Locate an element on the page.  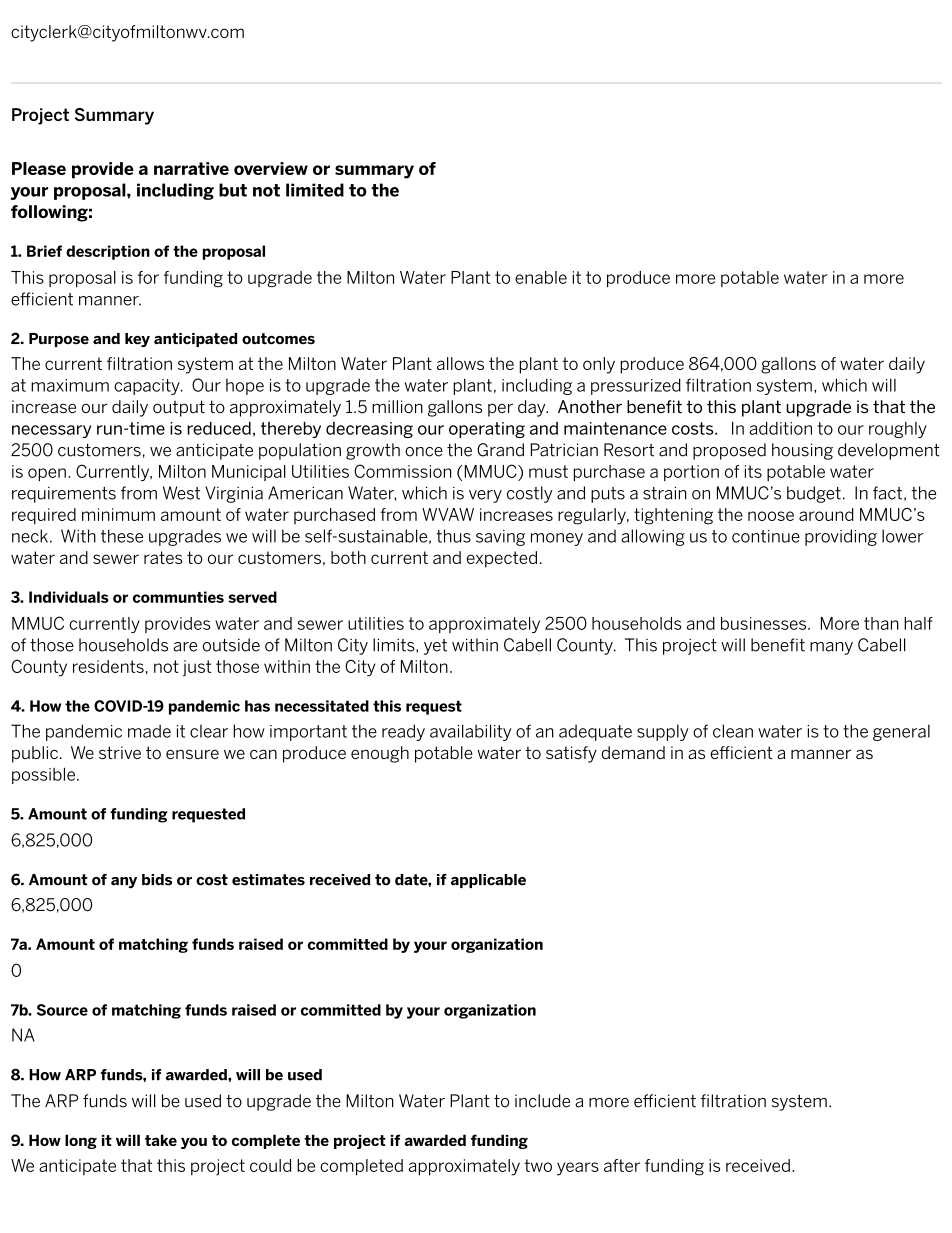
after is located at coordinates (622, 1165).
